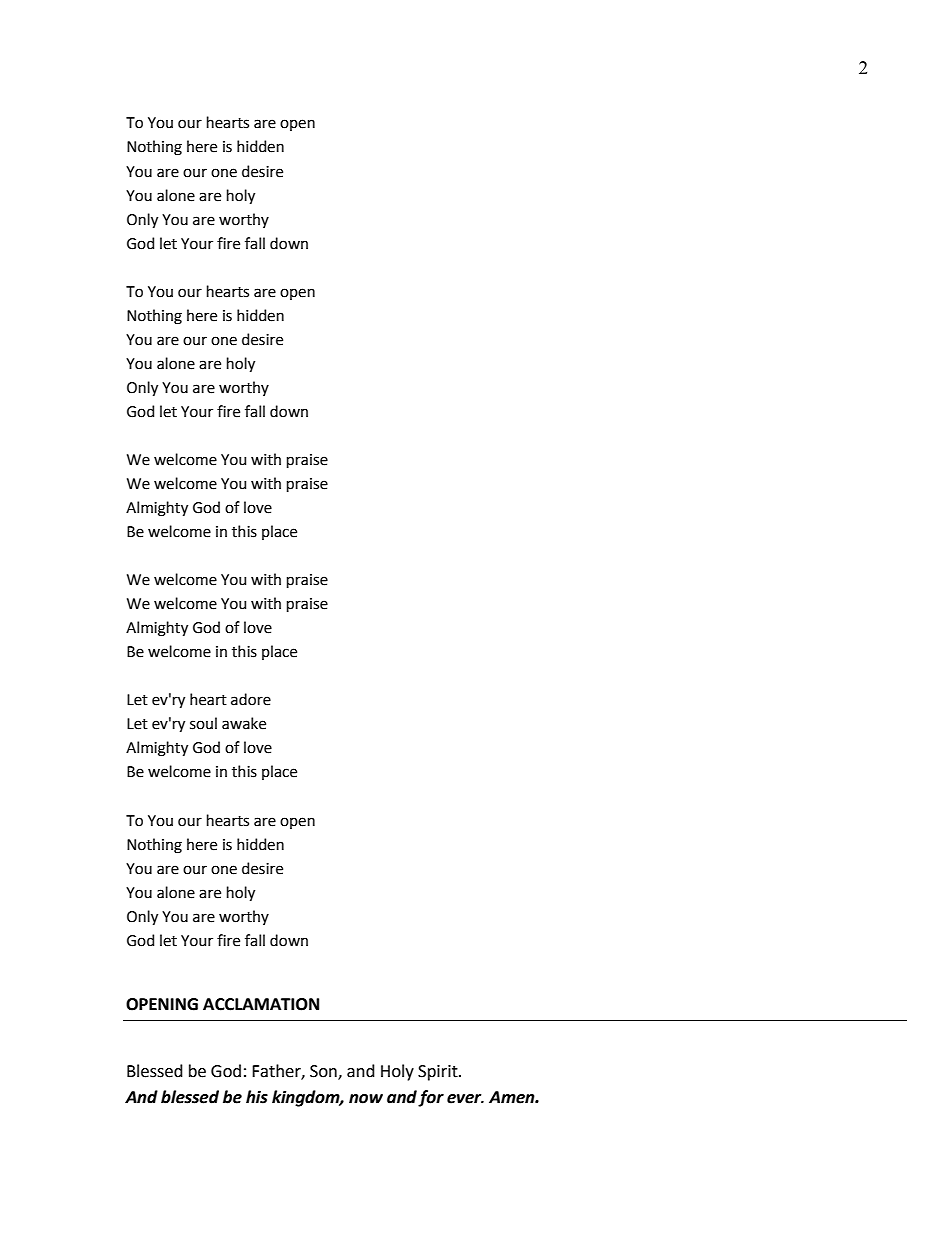 Image resolution: width=952 pixels, height=1233 pixels. What do you see at coordinates (251, 699) in the page?
I see `adore` at bounding box center [251, 699].
